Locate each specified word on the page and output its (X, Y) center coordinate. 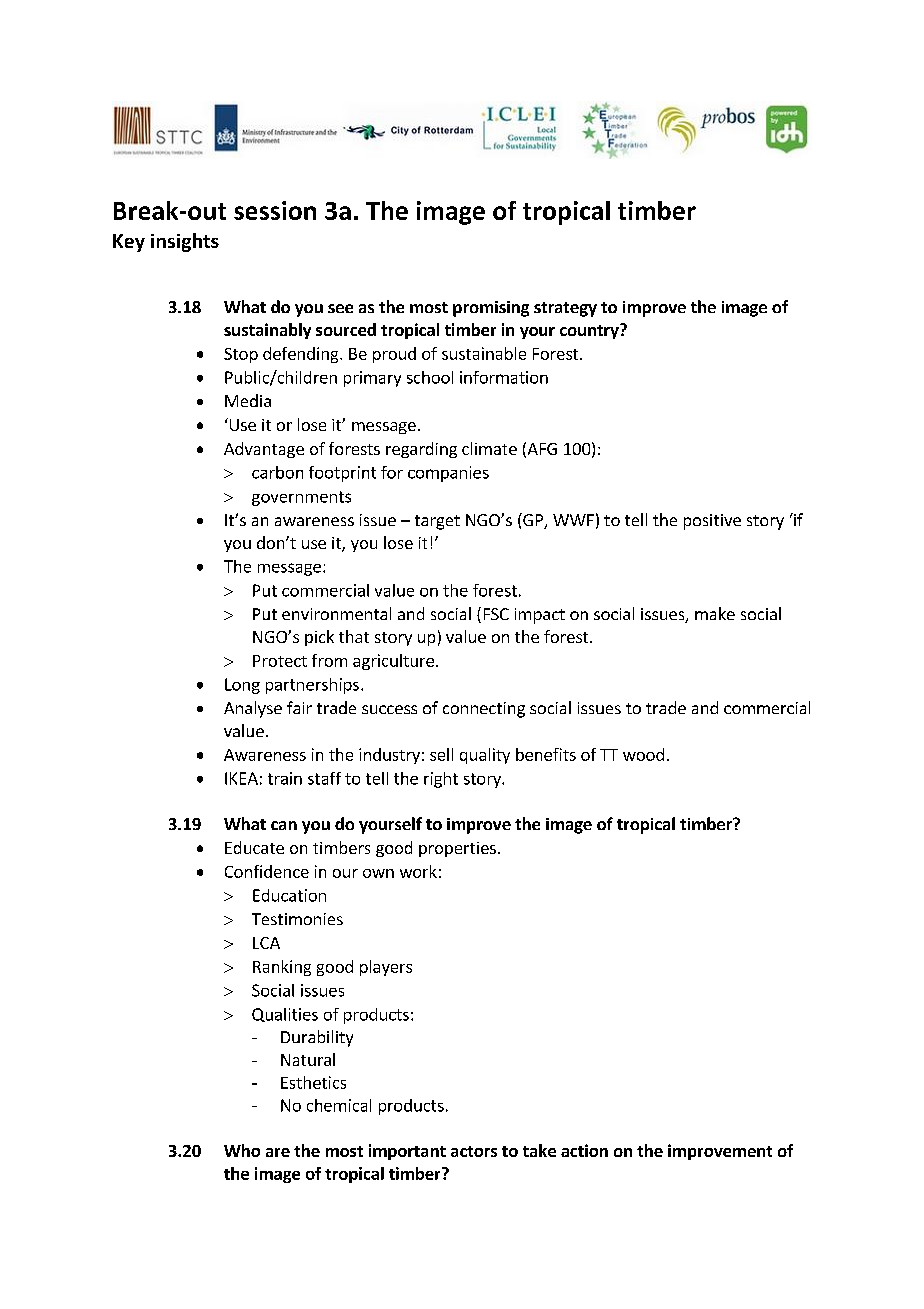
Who (242, 1150)
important (407, 1152)
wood (643, 754)
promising (491, 309)
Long (242, 686)
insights (185, 242)
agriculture (393, 662)
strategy (565, 309)
